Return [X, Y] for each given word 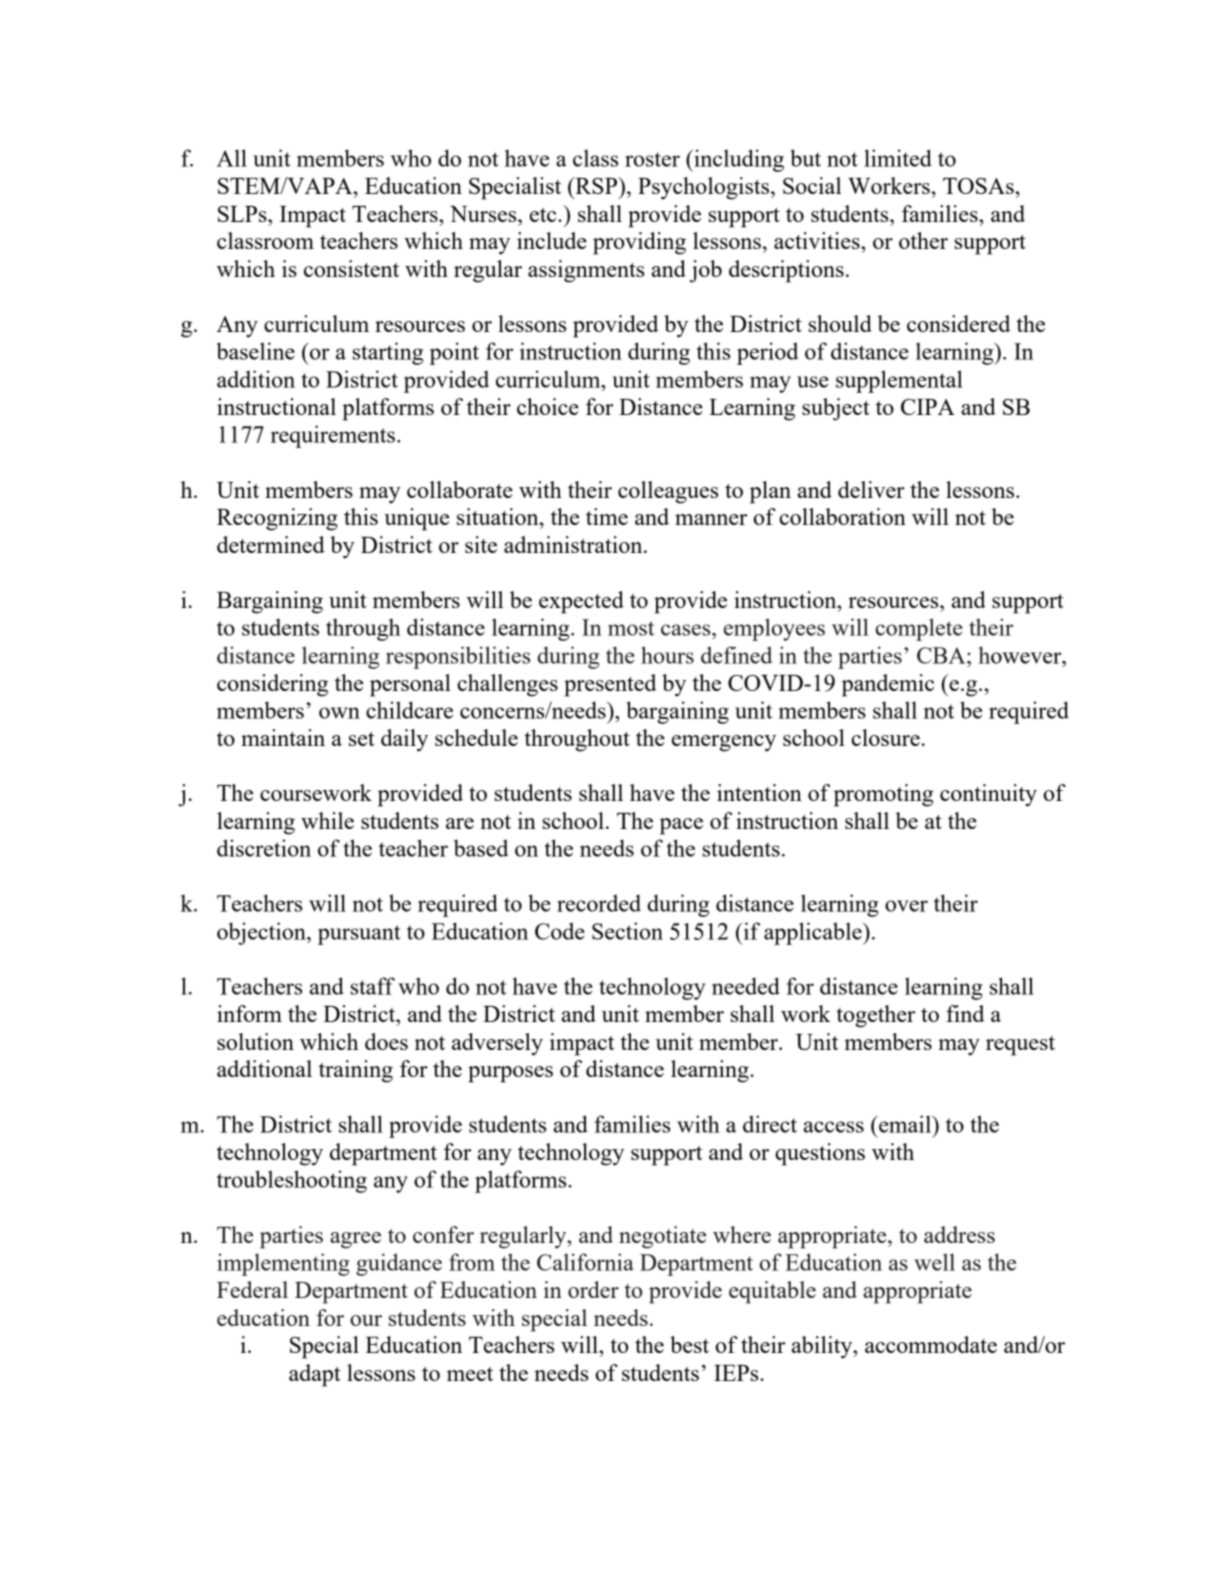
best [689, 1344]
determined [271, 544]
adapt [315, 1375]
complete [919, 629]
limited [898, 158]
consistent [351, 268]
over [906, 906]
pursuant [359, 935]
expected [581, 602]
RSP [596, 185]
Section [627, 931]
